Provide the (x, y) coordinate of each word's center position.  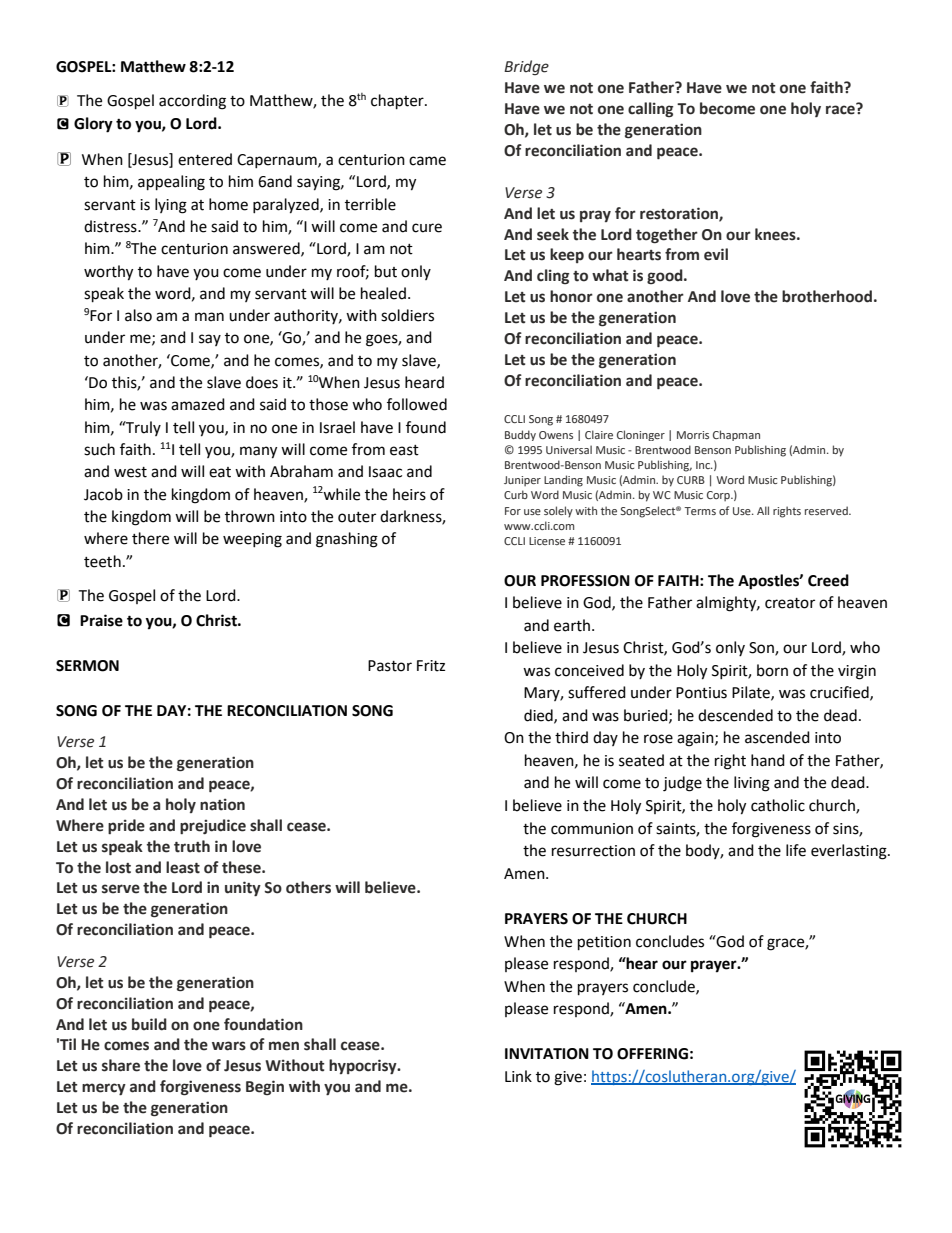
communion (592, 829)
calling (650, 109)
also (138, 315)
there (150, 538)
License (547, 541)
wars (229, 1046)
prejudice (213, 826)
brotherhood (827, 296)
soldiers (407, 315)
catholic (778, 805)
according (192, 102)
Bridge (526, 67)
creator (790, 603)
